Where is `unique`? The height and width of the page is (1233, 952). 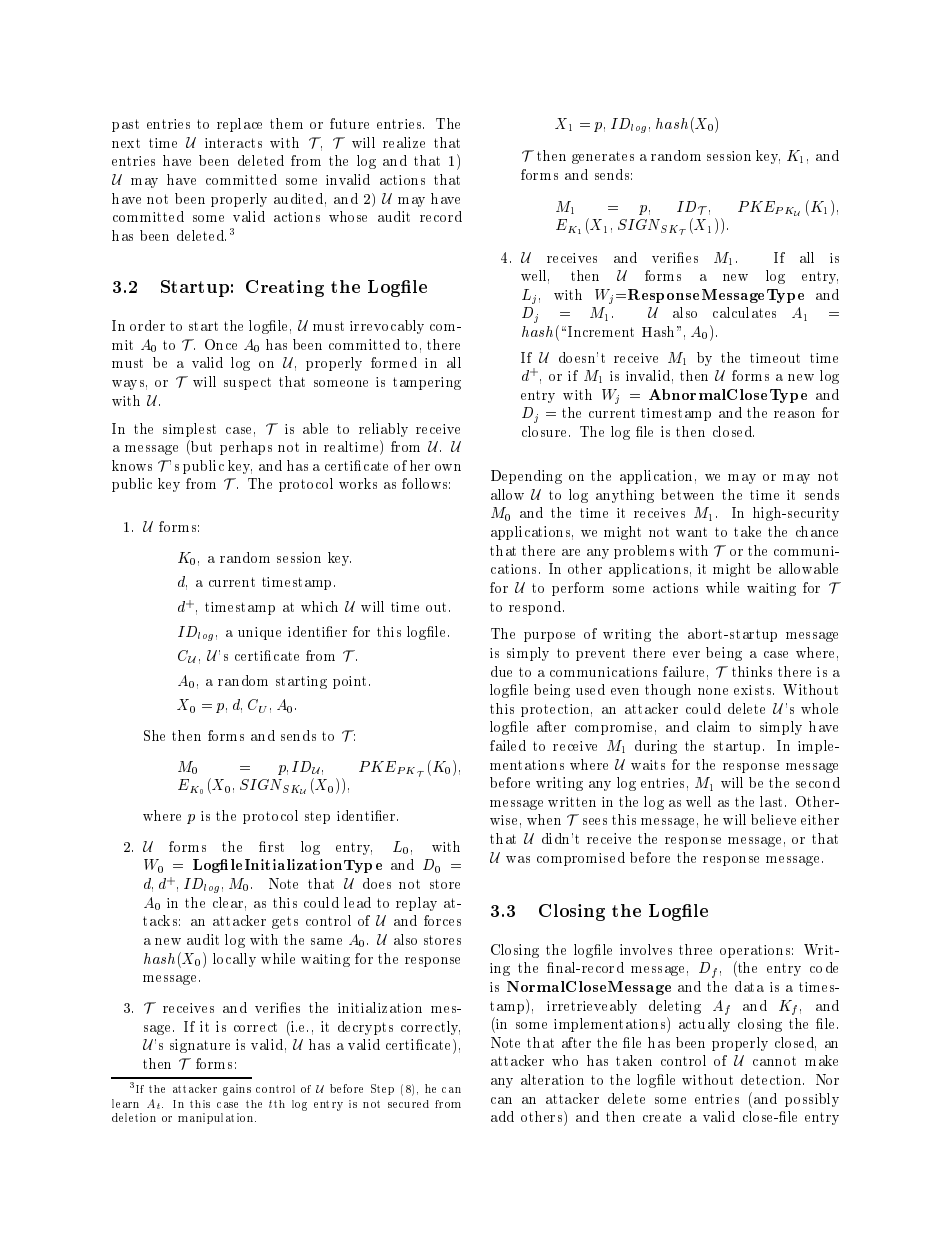 unique is located at coordinates (259, 633).
